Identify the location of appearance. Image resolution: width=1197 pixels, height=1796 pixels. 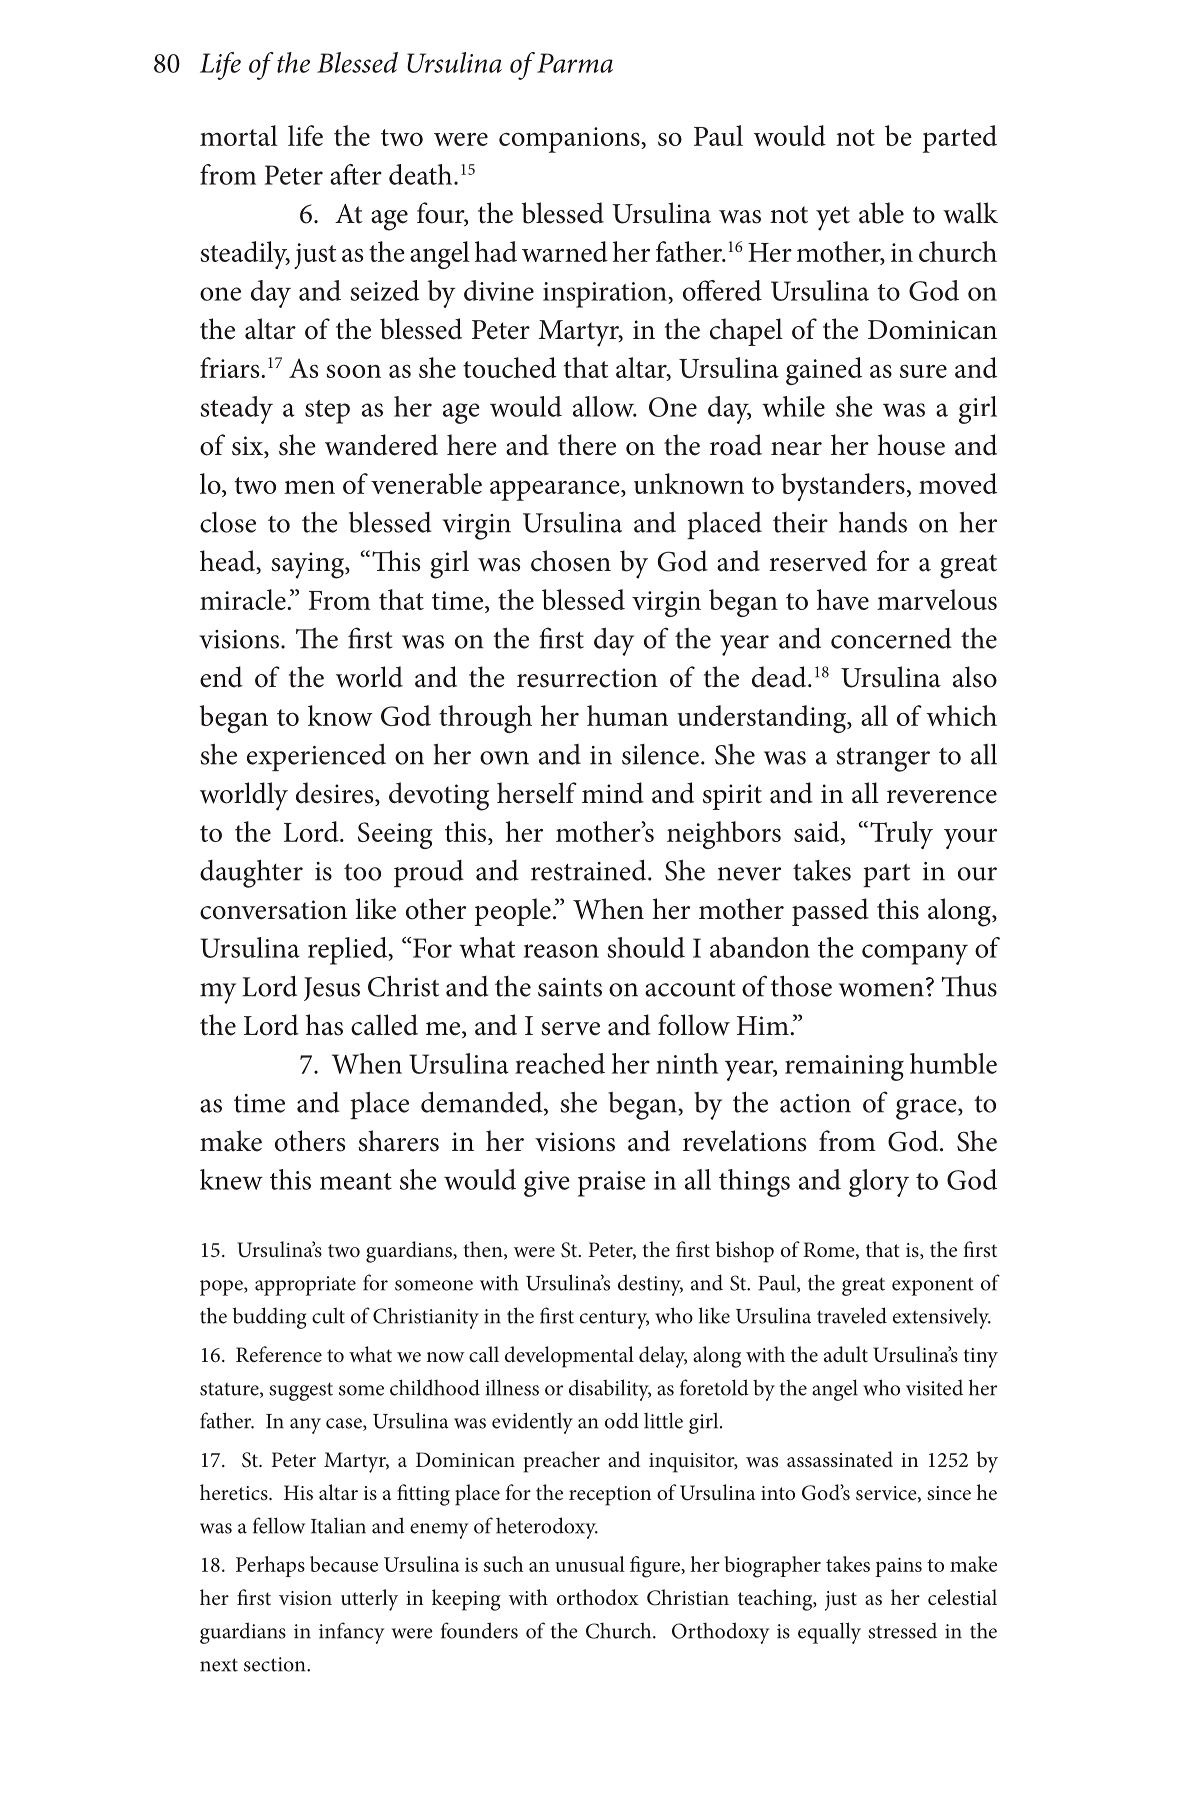
(556, 490).
